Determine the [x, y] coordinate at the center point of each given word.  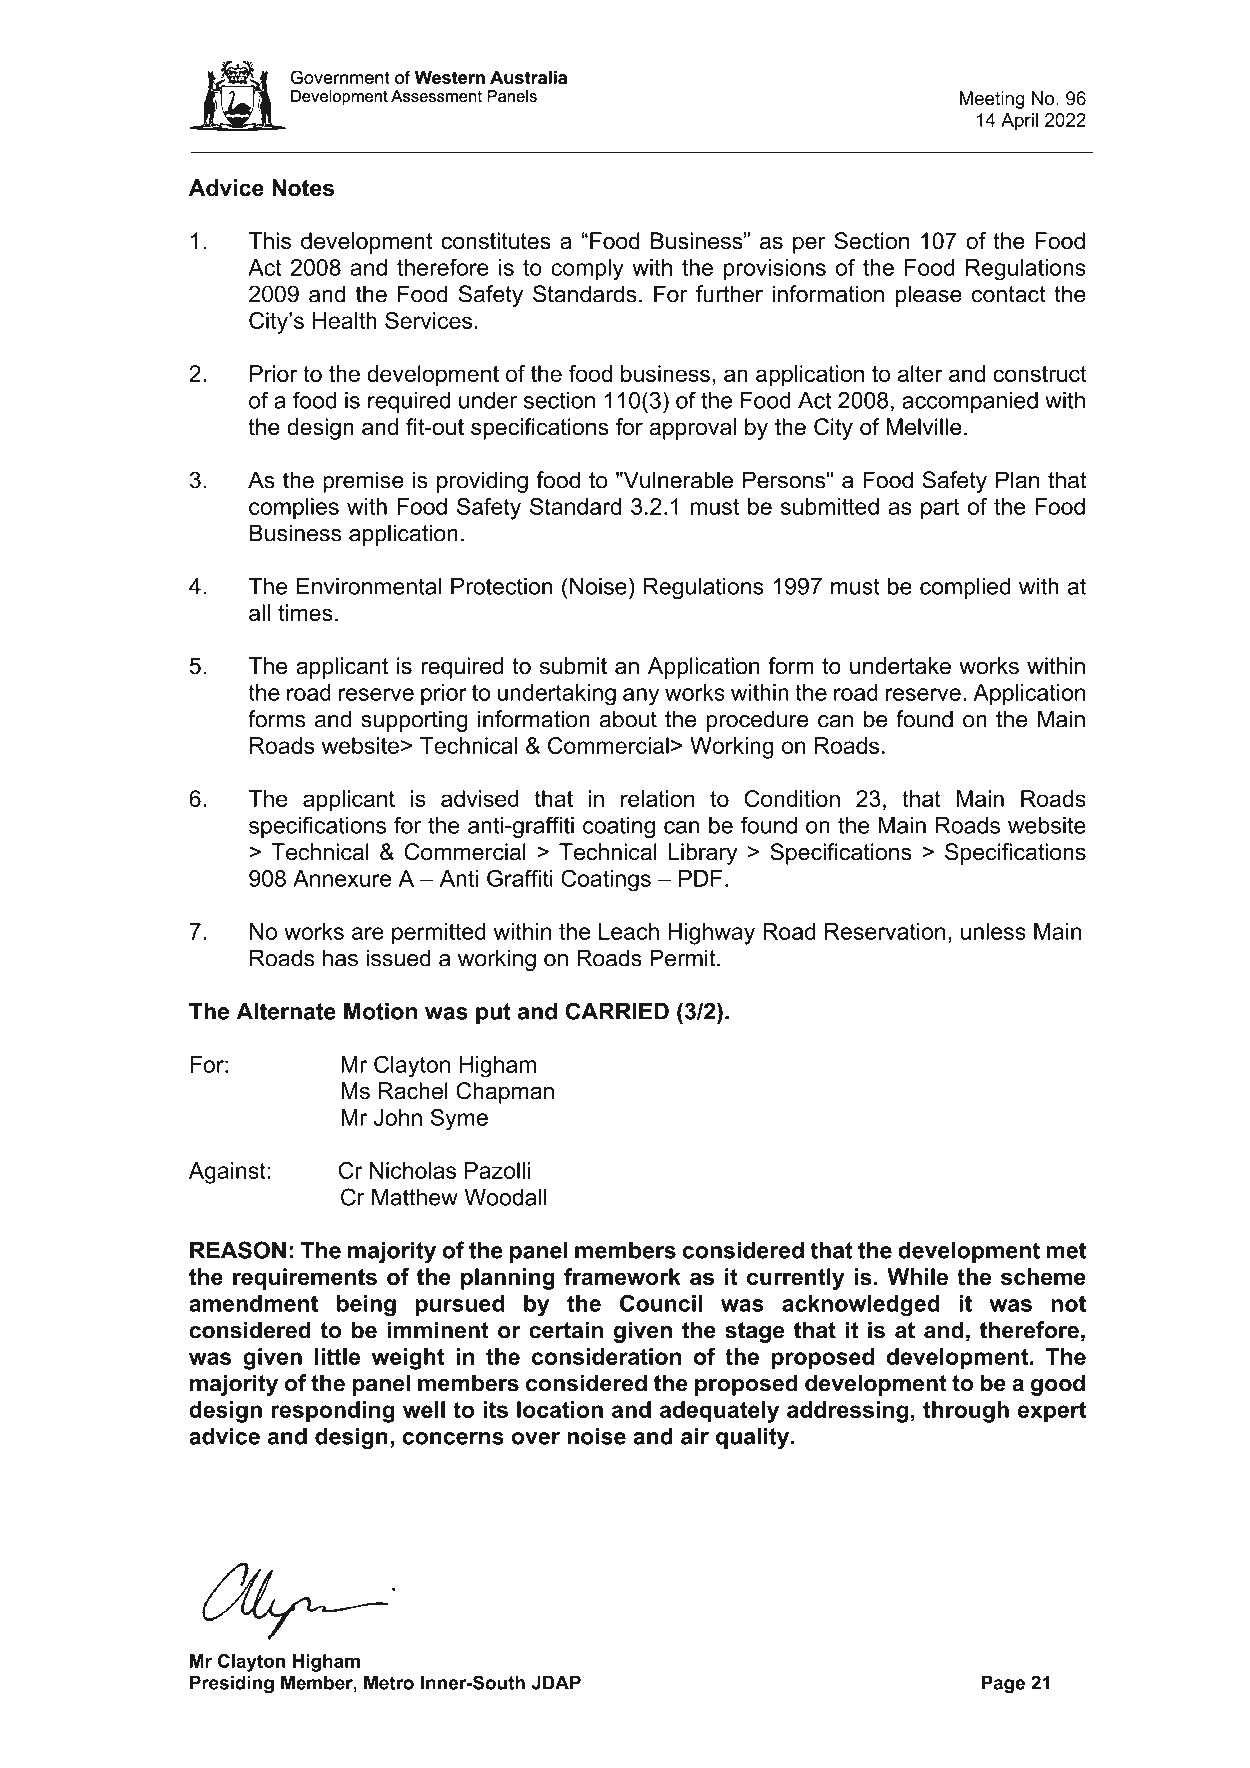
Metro [389, 1683]
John [398, 1117]
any [641, 697]
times [305, 613]
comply [587, 270]
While [917, 1277]
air [695, 1436]
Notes [303, 188]
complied [965, 588]
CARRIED [617, 1011]
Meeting [992, 100]
